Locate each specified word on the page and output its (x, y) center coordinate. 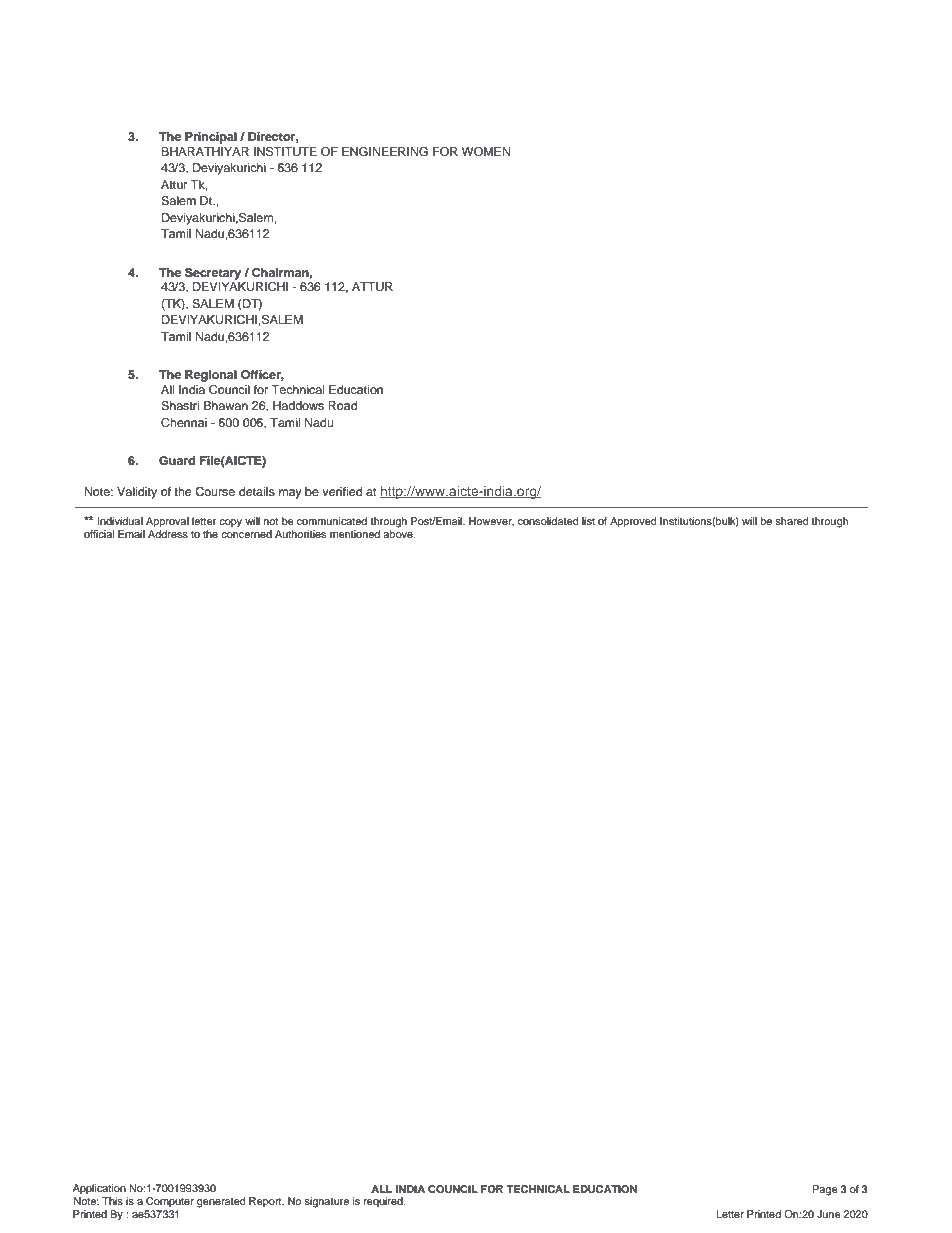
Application (99, 1189)
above (399, 534)
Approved (633, 522)
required (384, 1202)
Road (342, 405)
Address (168, 534)
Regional (211, 376)
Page (825, 1190)
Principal (211, 138)
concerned (246, 534)
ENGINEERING (385, 152)
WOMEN (486, 152)
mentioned (355, 534)
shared (792, 521)
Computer (170, 1202)
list (588, 521)
